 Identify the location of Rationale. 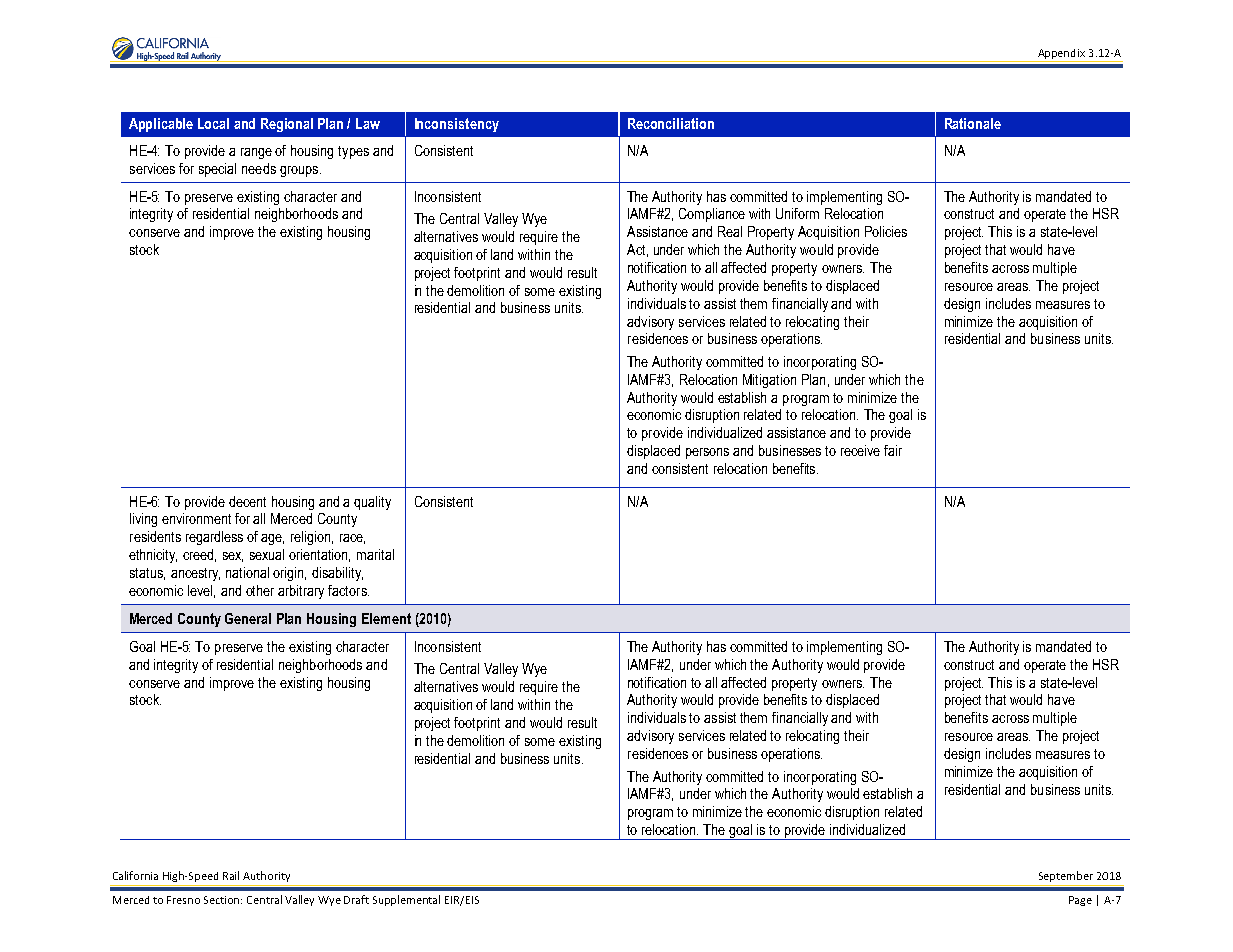
(973, 123).
